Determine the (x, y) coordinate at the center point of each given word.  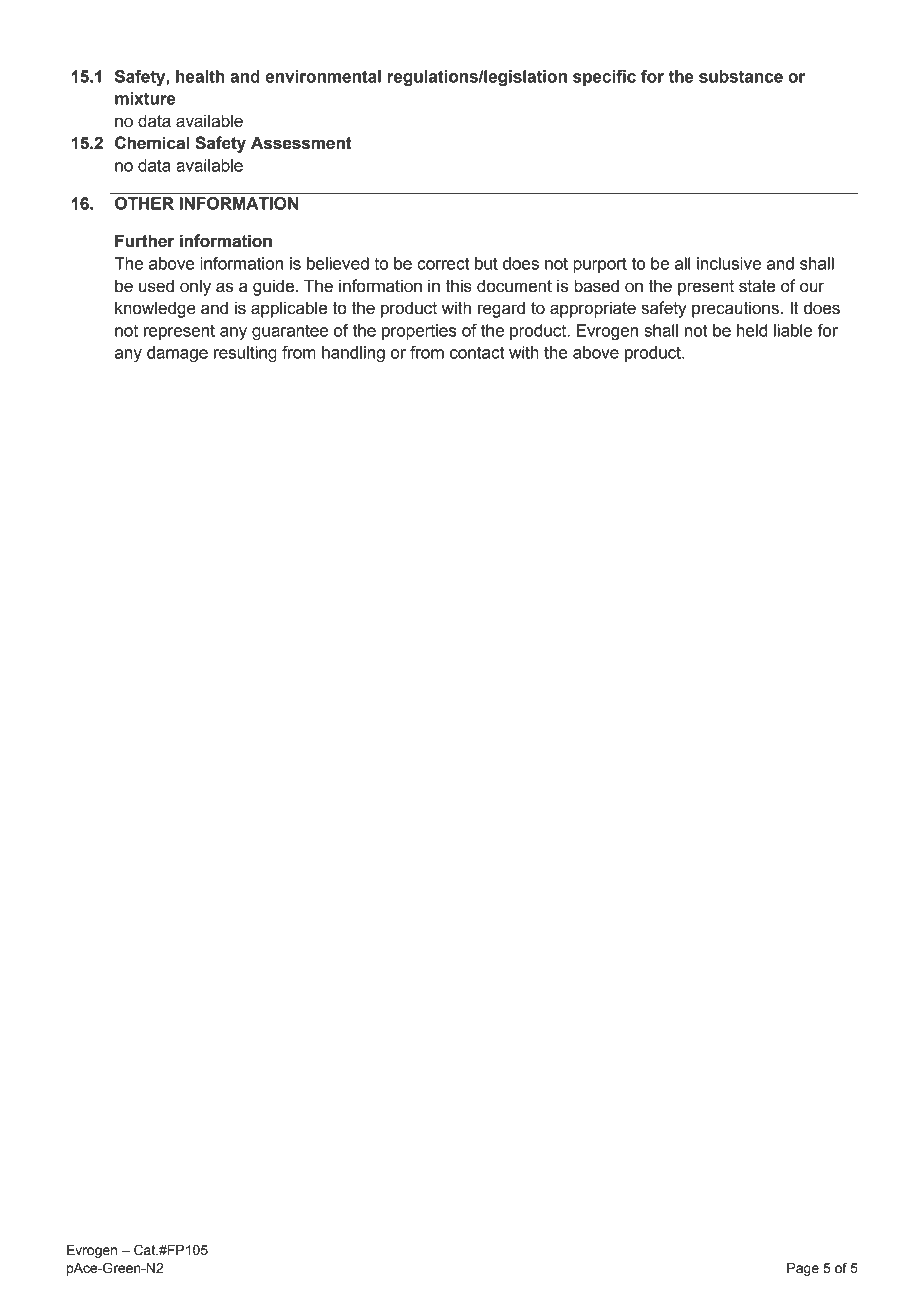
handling (353, 354)
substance (741, 76)
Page (803, 1269)
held (752, 330)
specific (604, 78)
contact (477, 352)
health (200, 76)
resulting (245, 354)
